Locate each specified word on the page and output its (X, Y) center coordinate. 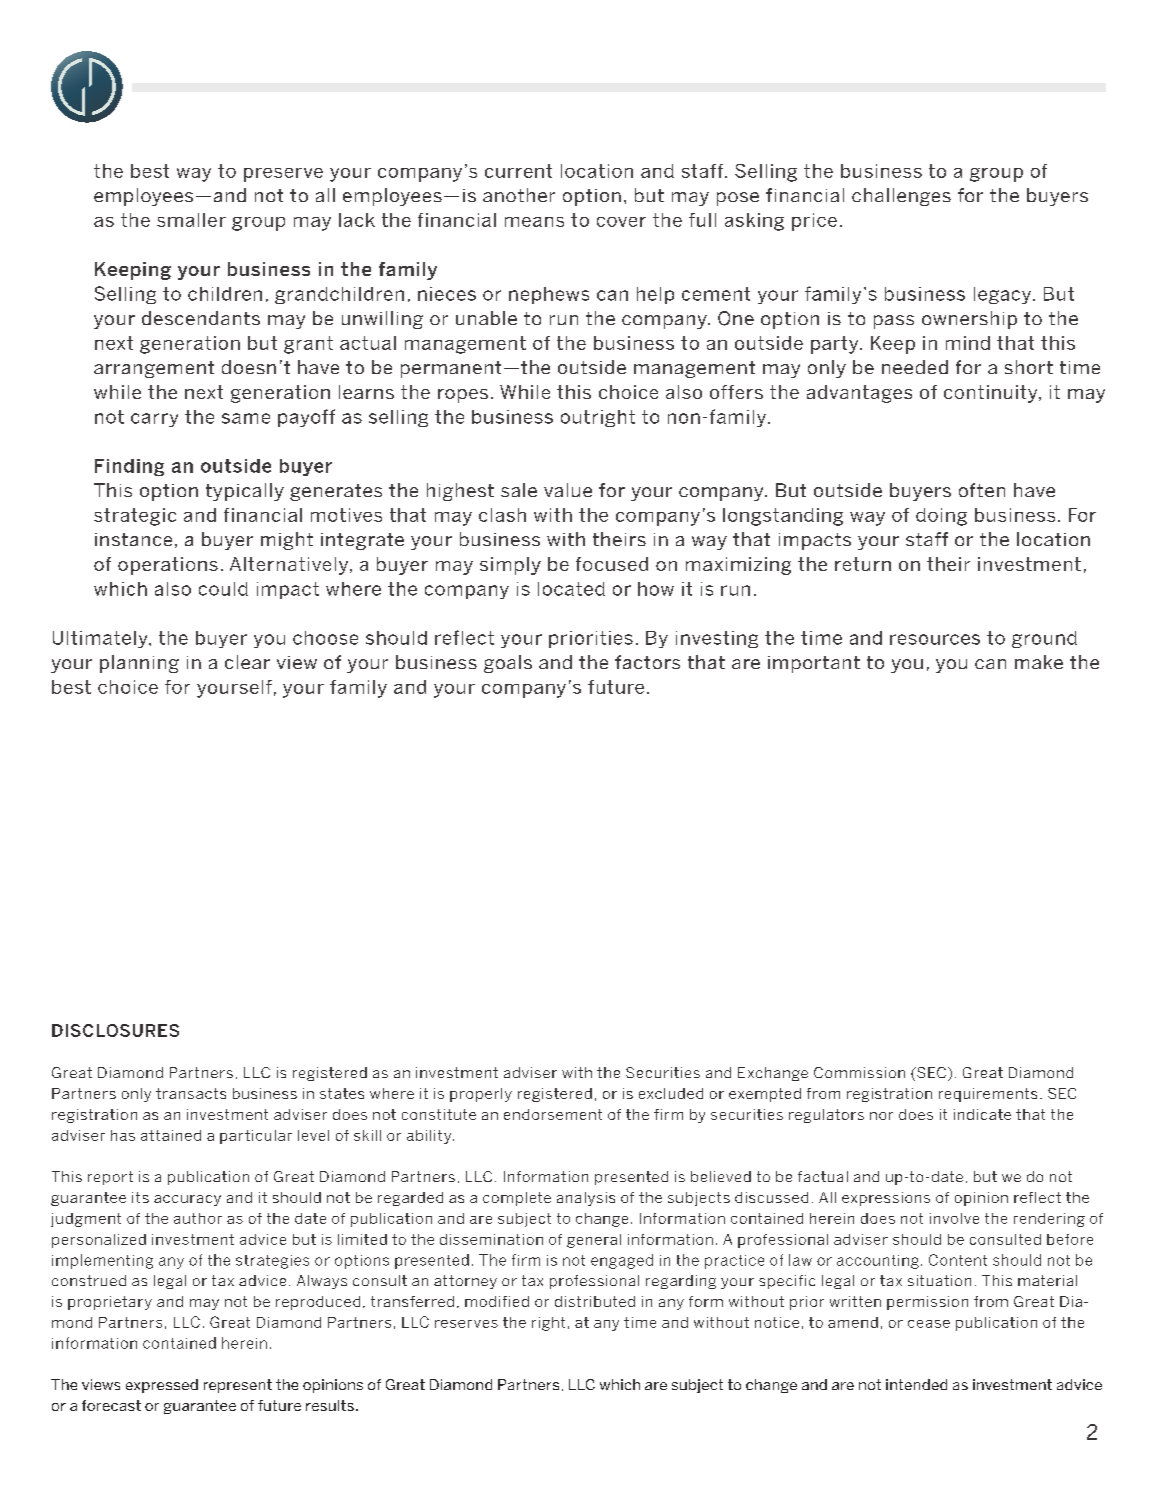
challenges (901, 197)
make (1039, 662)
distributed (595, 1301)
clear (247, 662)
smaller (191, 220)
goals (508, 664)
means (534, 222)
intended (916, 1384)
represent (238, 1386)
